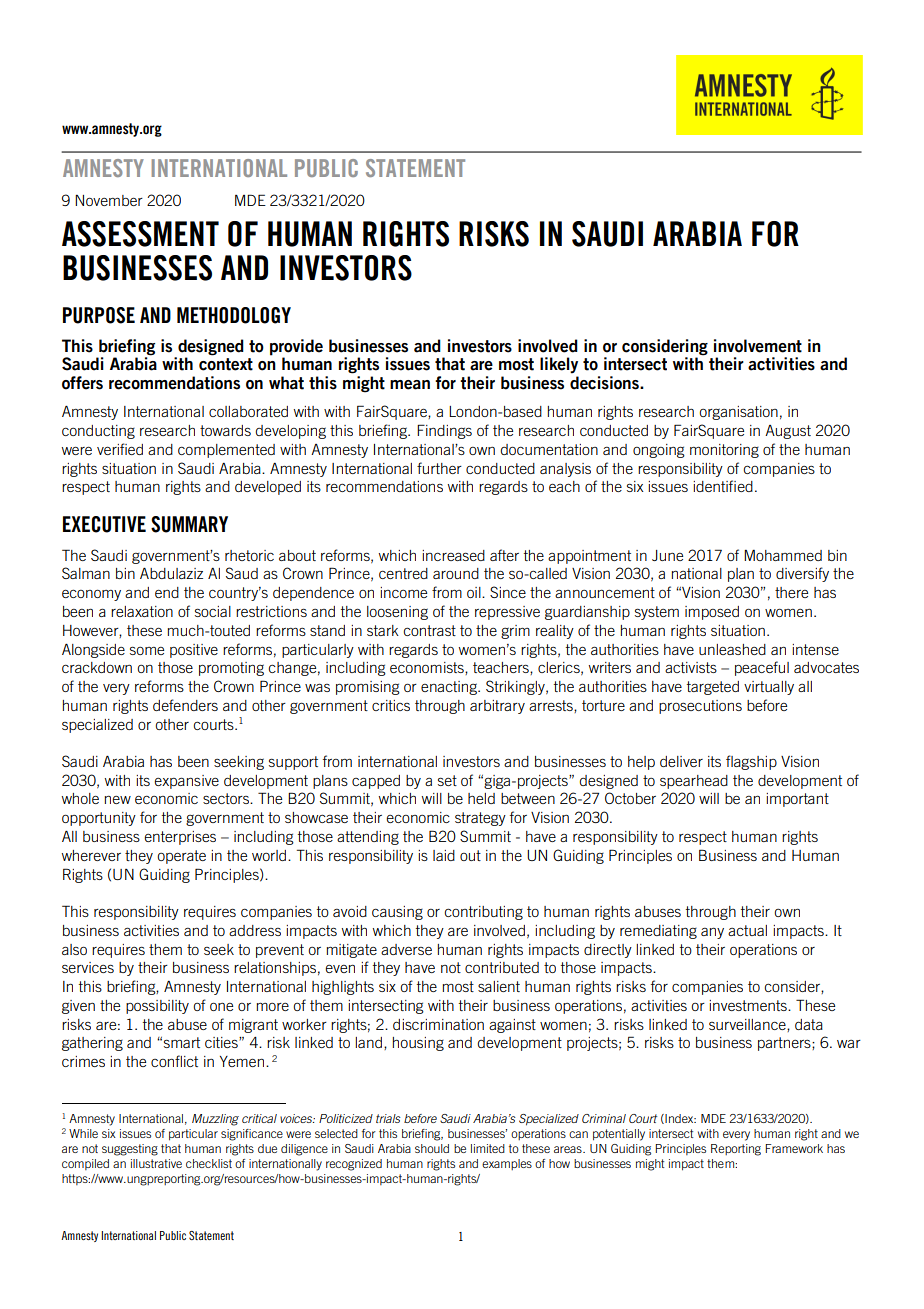 The height and width of the screenshot is (1309, 924). Describe the element at coordinates (432, 1148) in the screenshot. I see `should` at that location.
